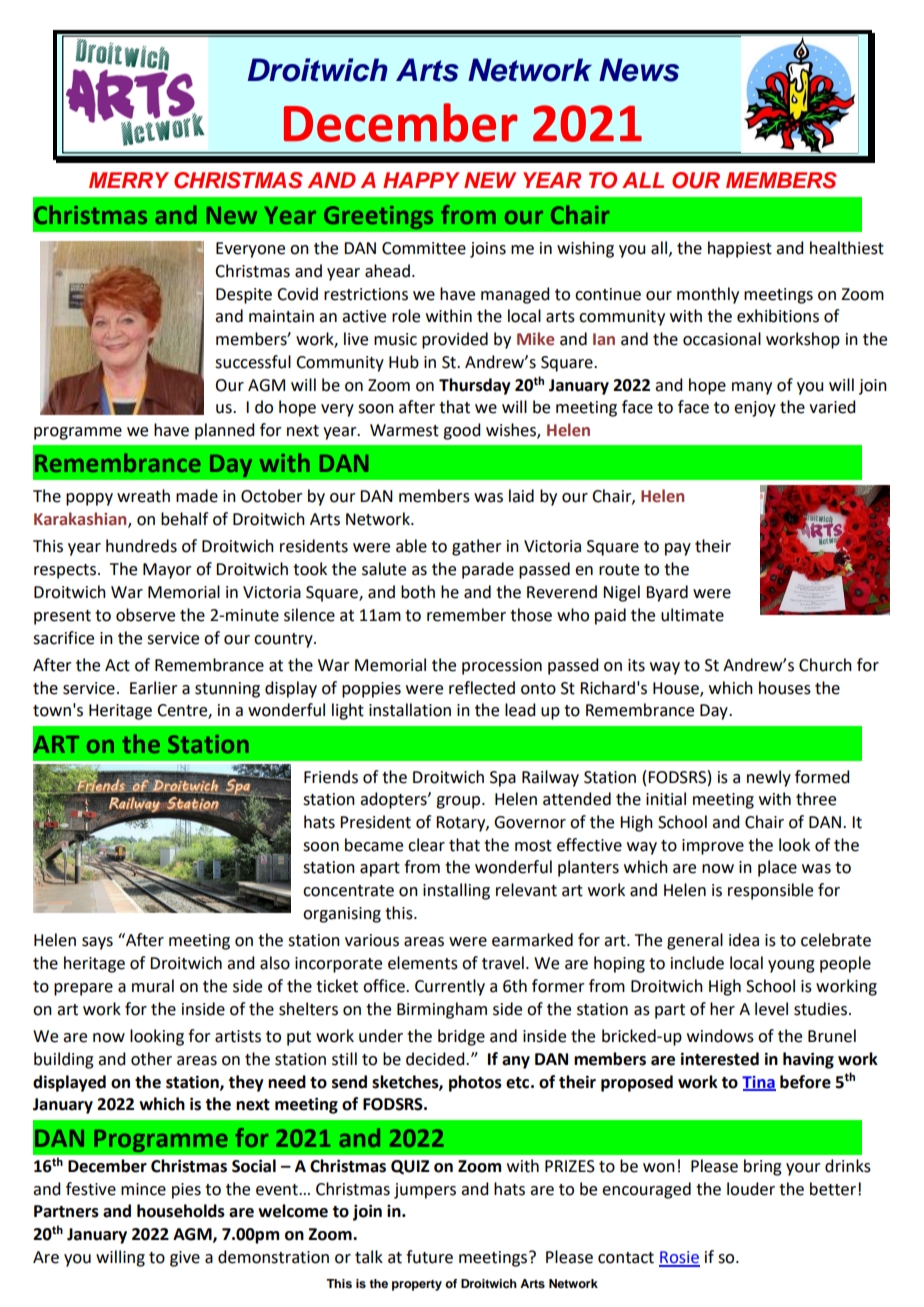 The width and height of the screenshot is (924, 1307). Describe the element at coordinates (185, 1259) in the screenshot. I see `give` at that location.
